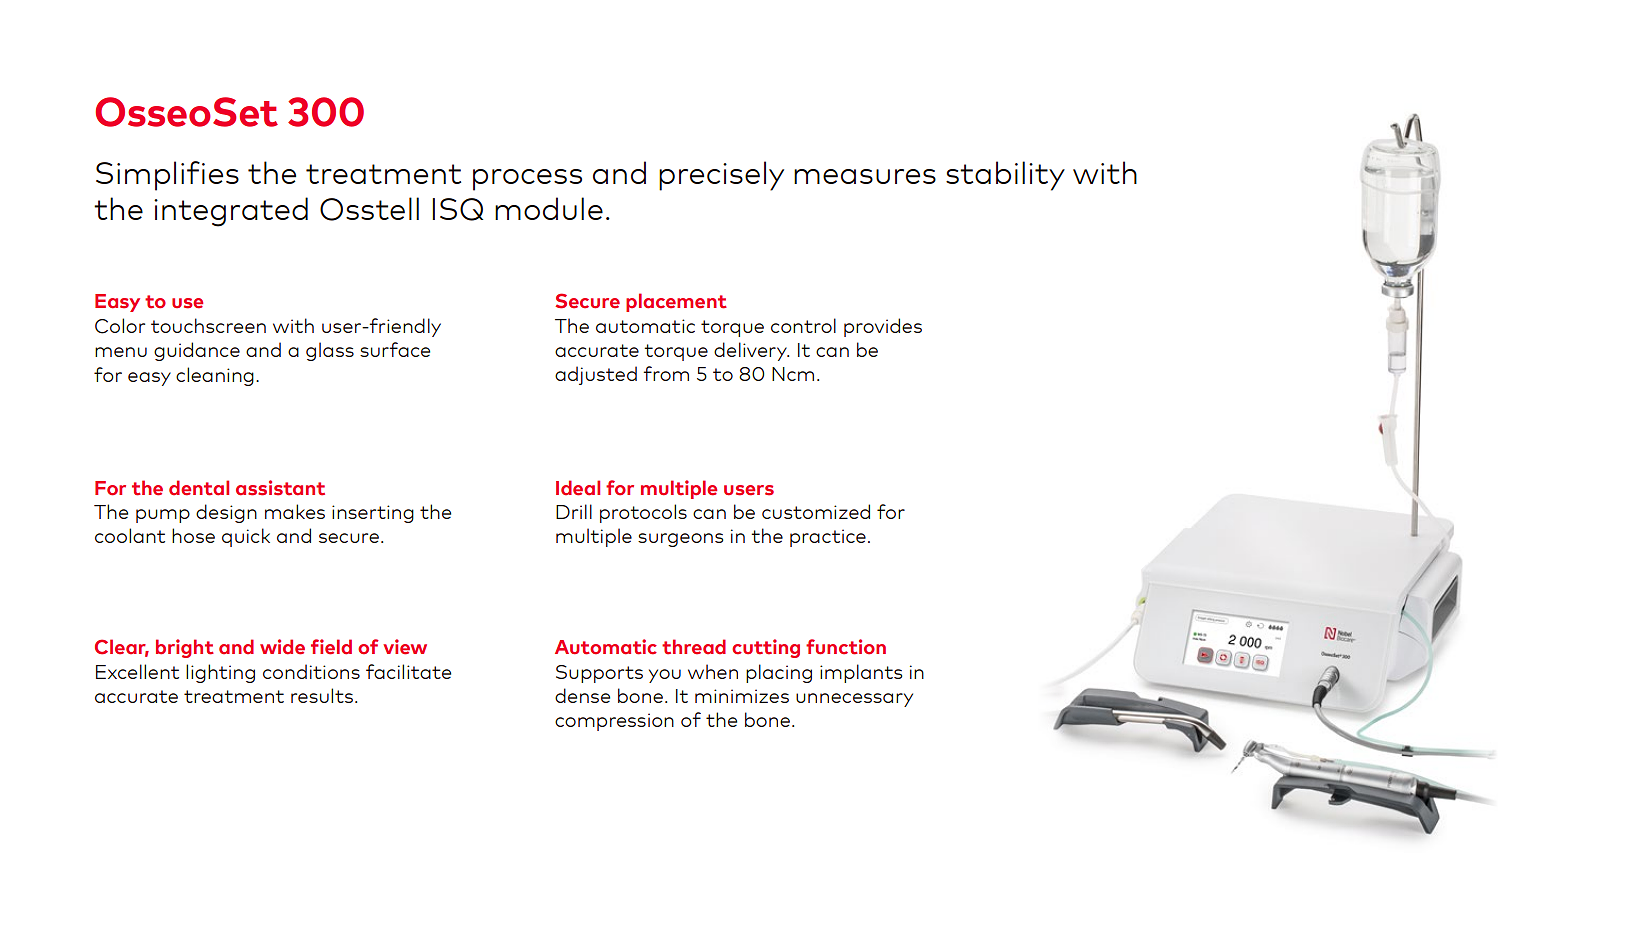 This document has width=1633, height=930. I want to click on adjusted, so click(596, 375).
